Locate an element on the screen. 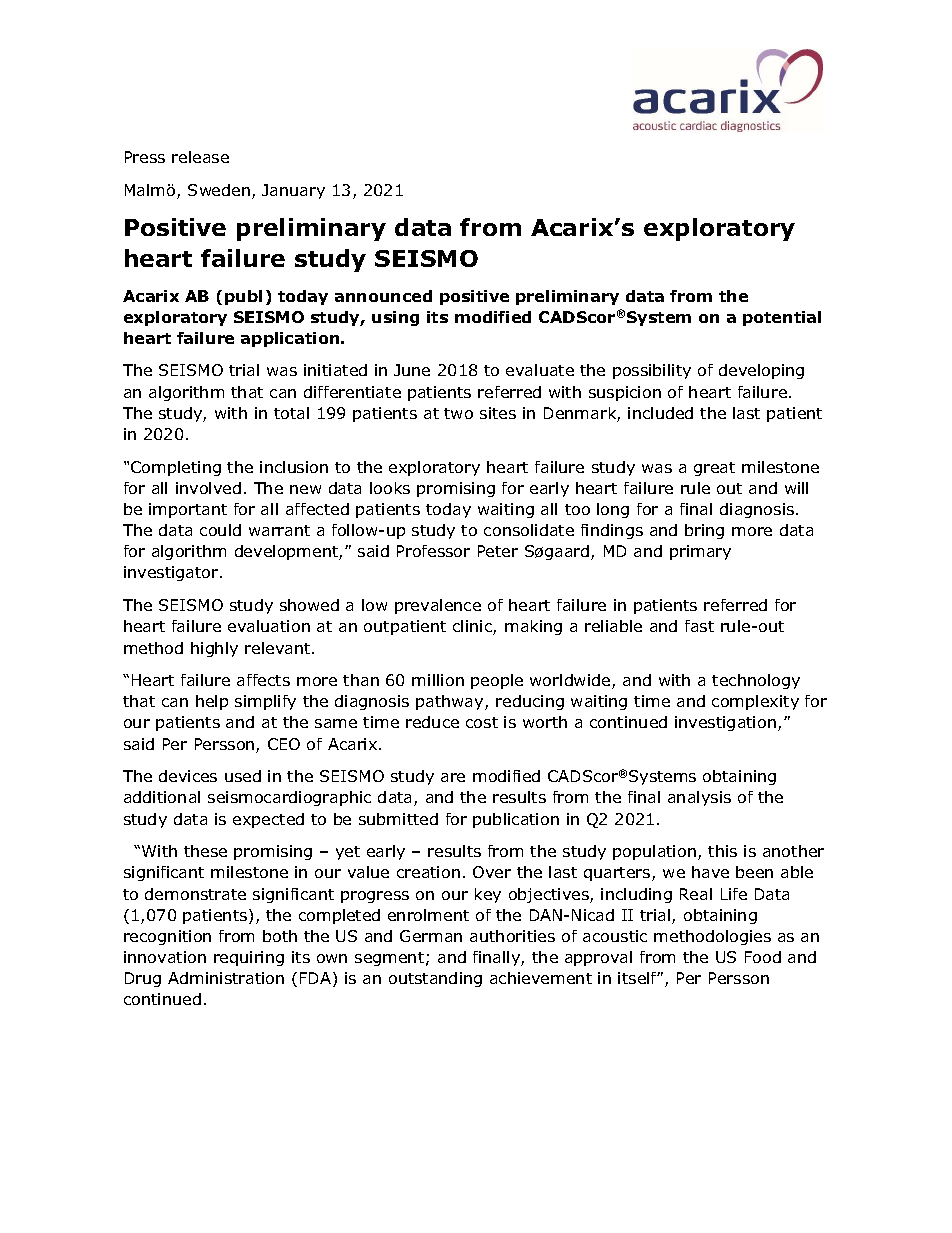  investigation is located at coordinates (725, 723).
